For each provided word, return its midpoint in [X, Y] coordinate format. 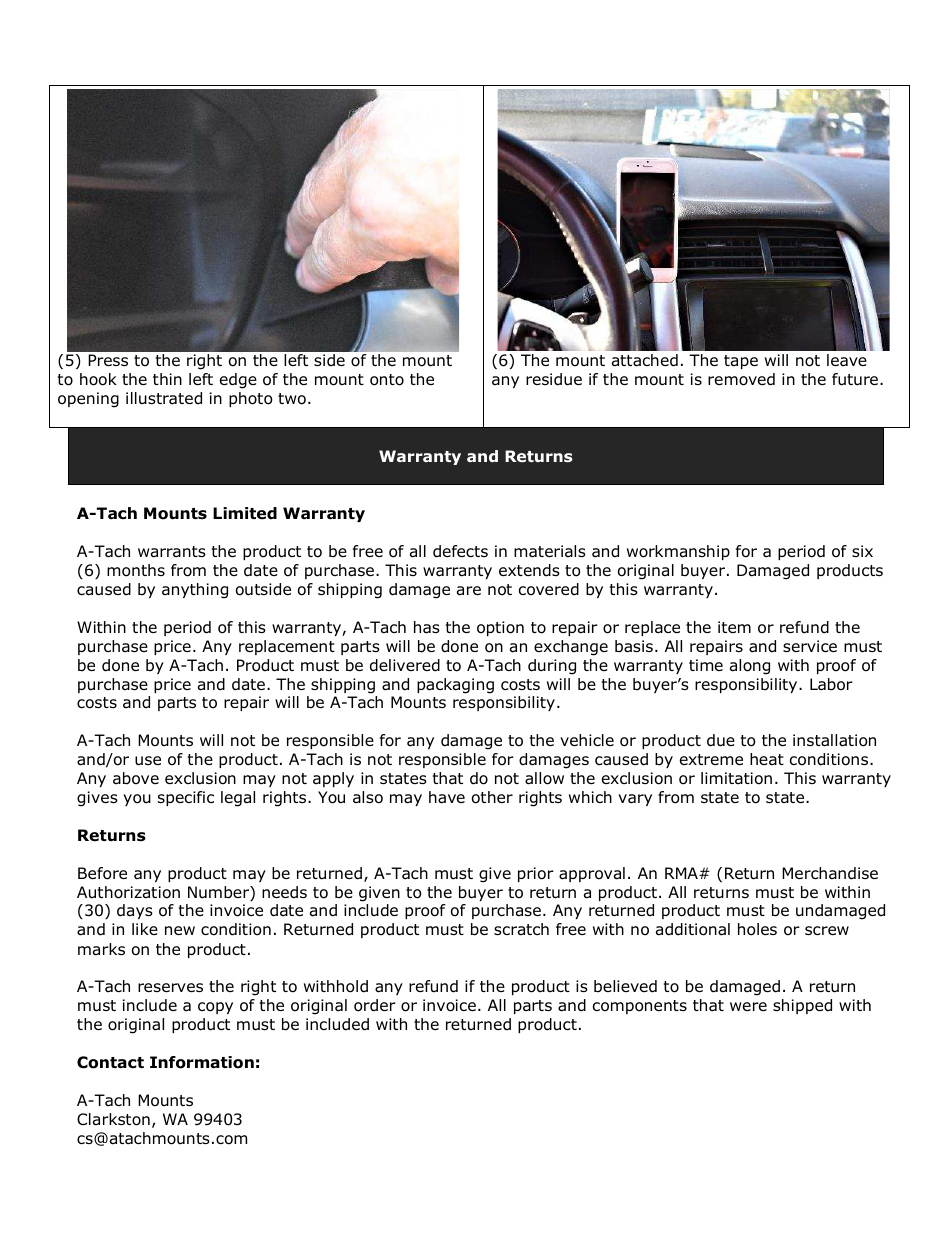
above [136, 778]
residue [554, 379]
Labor [831, 684]
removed [741, 379]
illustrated [164, 398]
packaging [455, 686]
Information [202, 1062]
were [748, 1006]
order [375, 1005]
